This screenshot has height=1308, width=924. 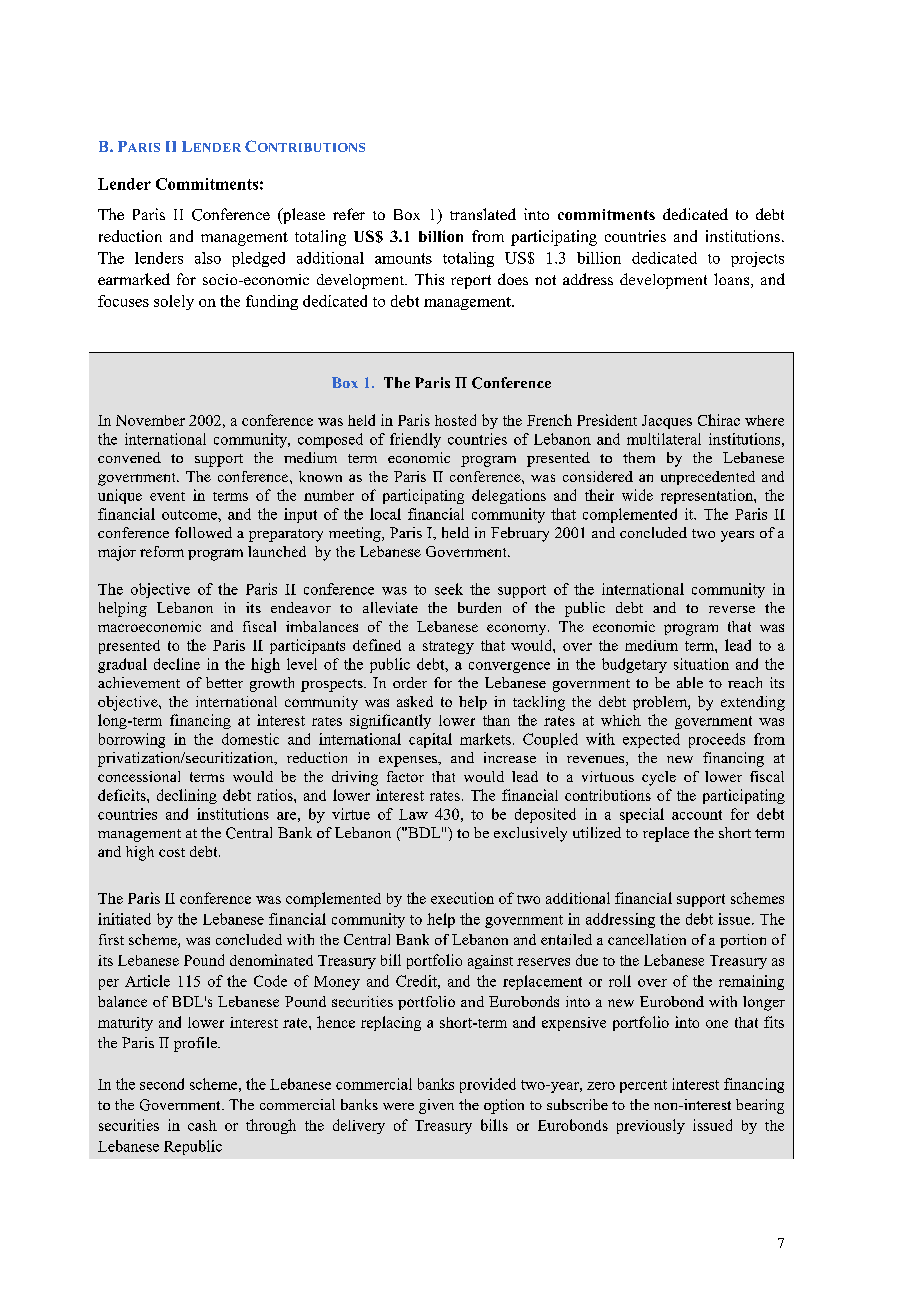 I want to click on cancellation, so click(x=647, y=939).
